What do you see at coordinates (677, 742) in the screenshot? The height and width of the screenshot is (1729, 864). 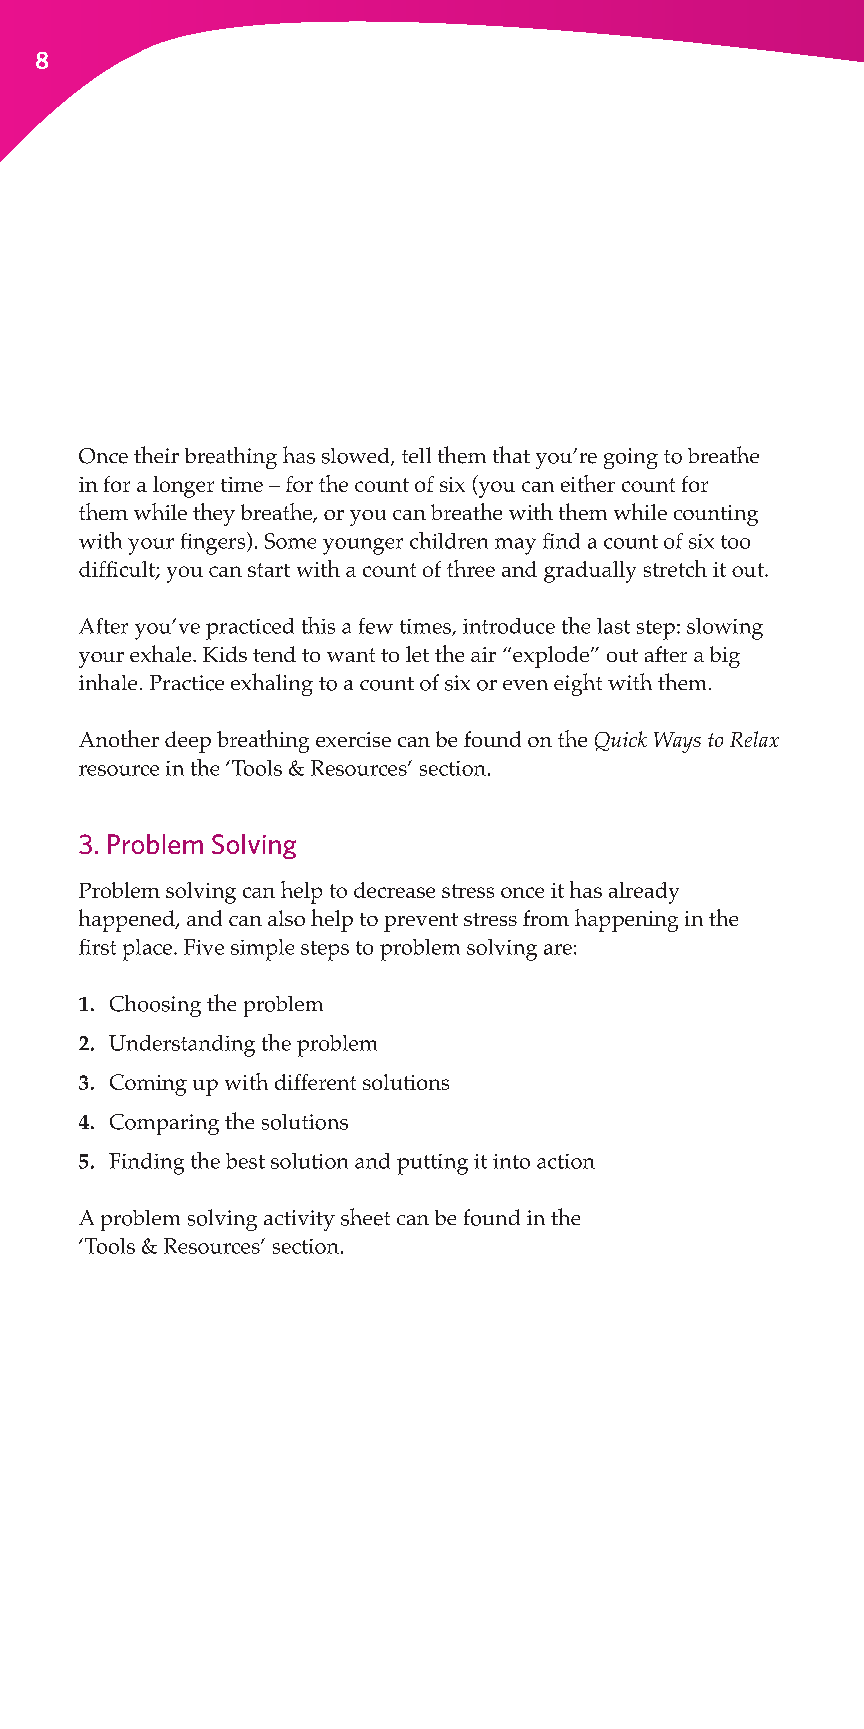 I see `Ways` at bounding box center [677, 742].
